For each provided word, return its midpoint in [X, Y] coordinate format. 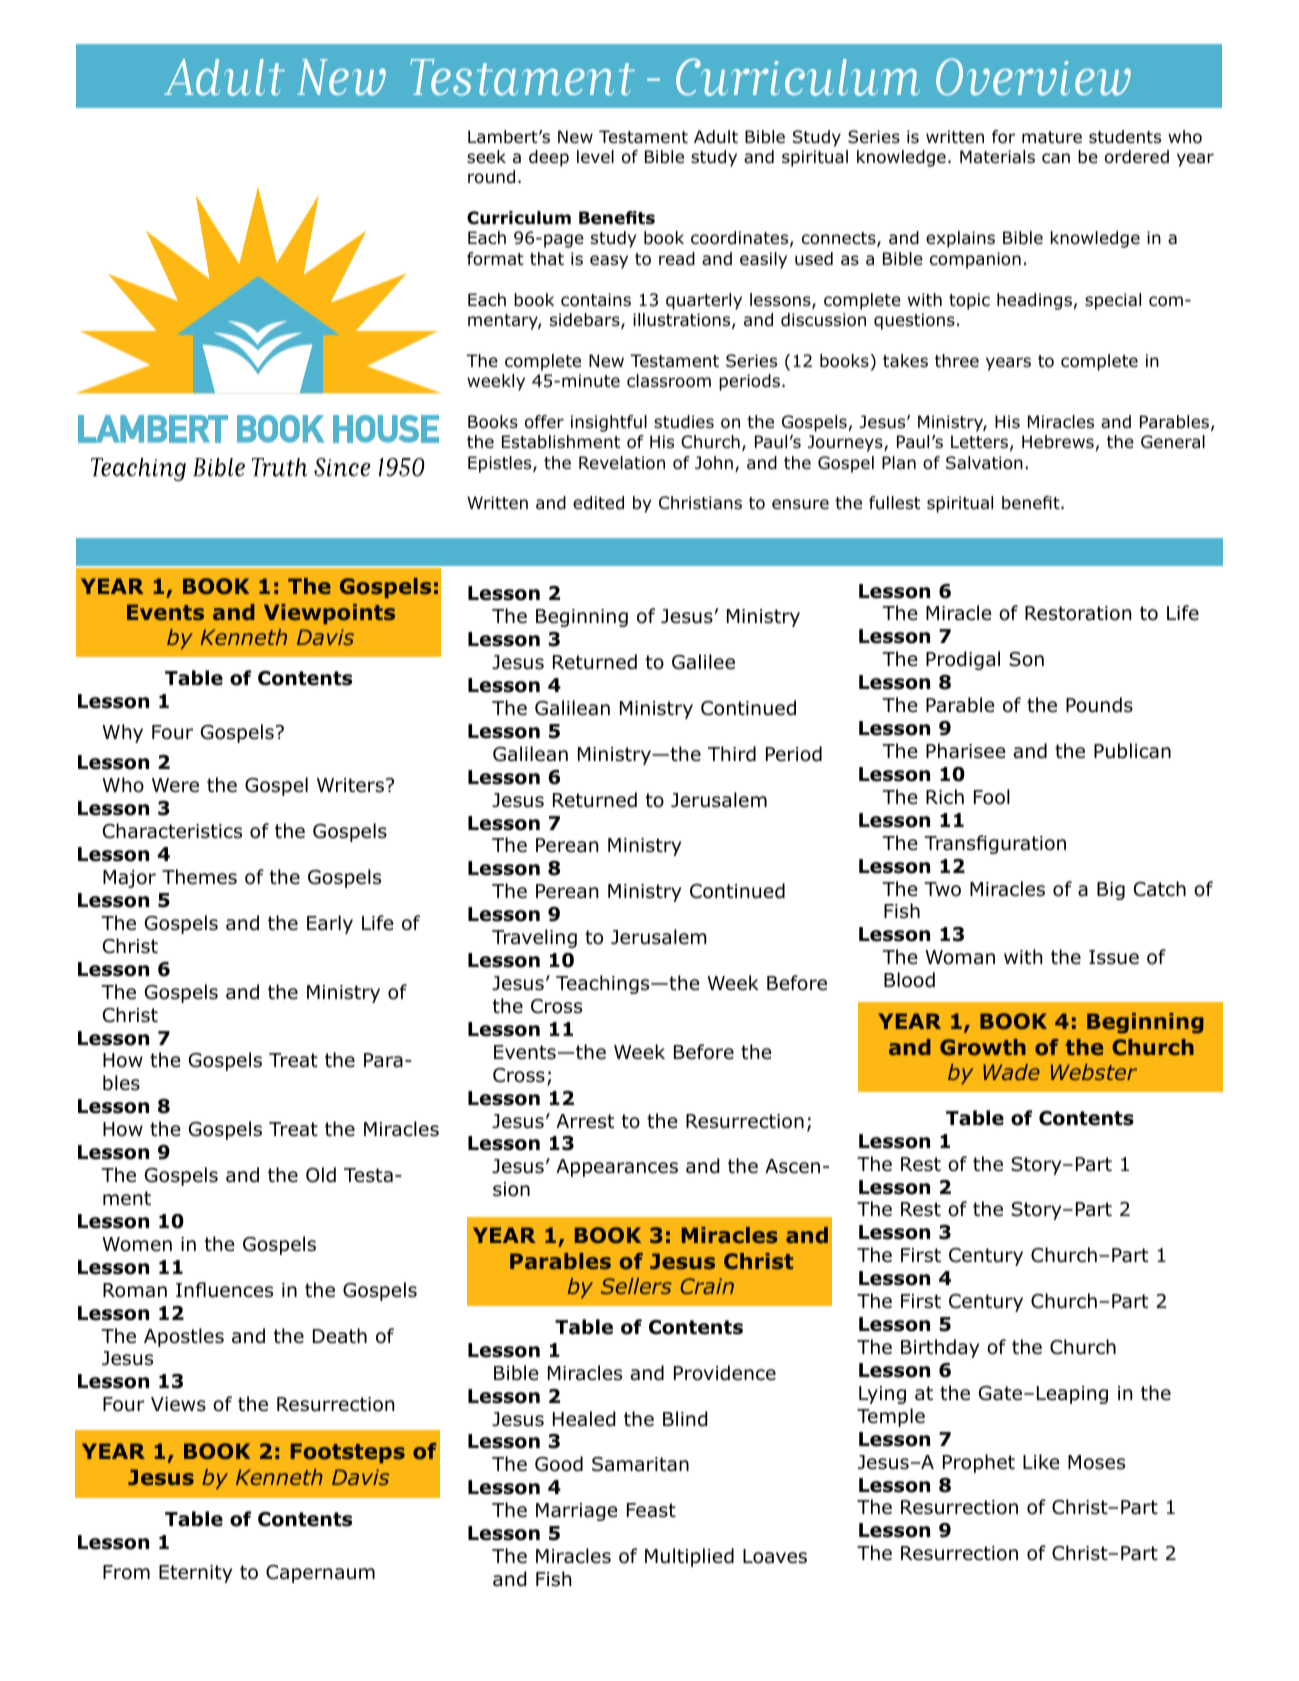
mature [1052, 137]
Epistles [501, 464]
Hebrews [1058, 442]
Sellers [636, 1286]
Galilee [703, 662]
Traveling [534, 938]
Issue [1114, 957]
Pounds [1099, 705]
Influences [224, 1290]
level [595, 156]
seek [486, 157]
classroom [669, 381]
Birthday [940, 1348]
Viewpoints [329, 614]
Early [330, 924]
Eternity [195, 1574]
